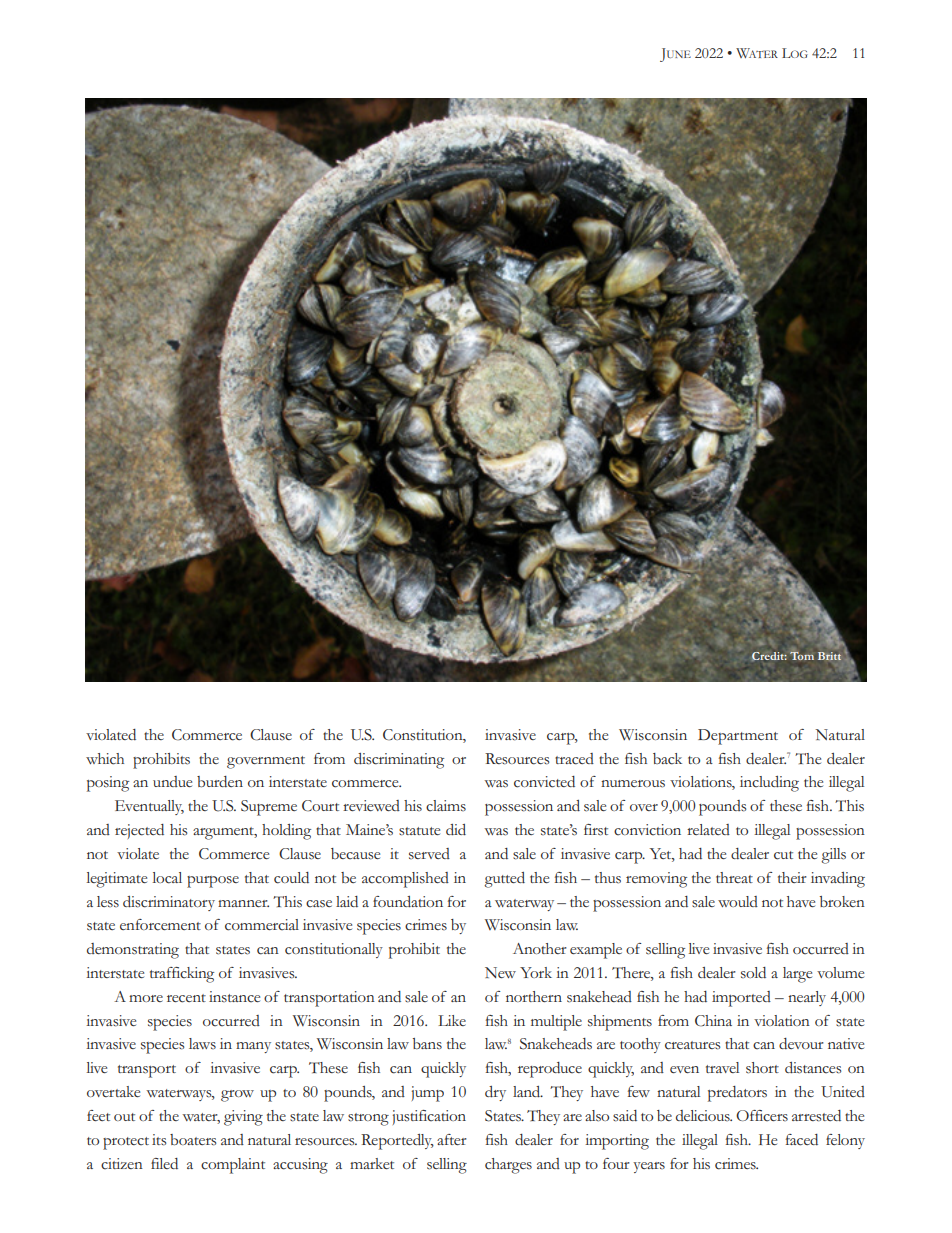 The image size is (952, 1233). Describe the element at coordinates (500, 972) in the screenshot. I see `New` at that location.
